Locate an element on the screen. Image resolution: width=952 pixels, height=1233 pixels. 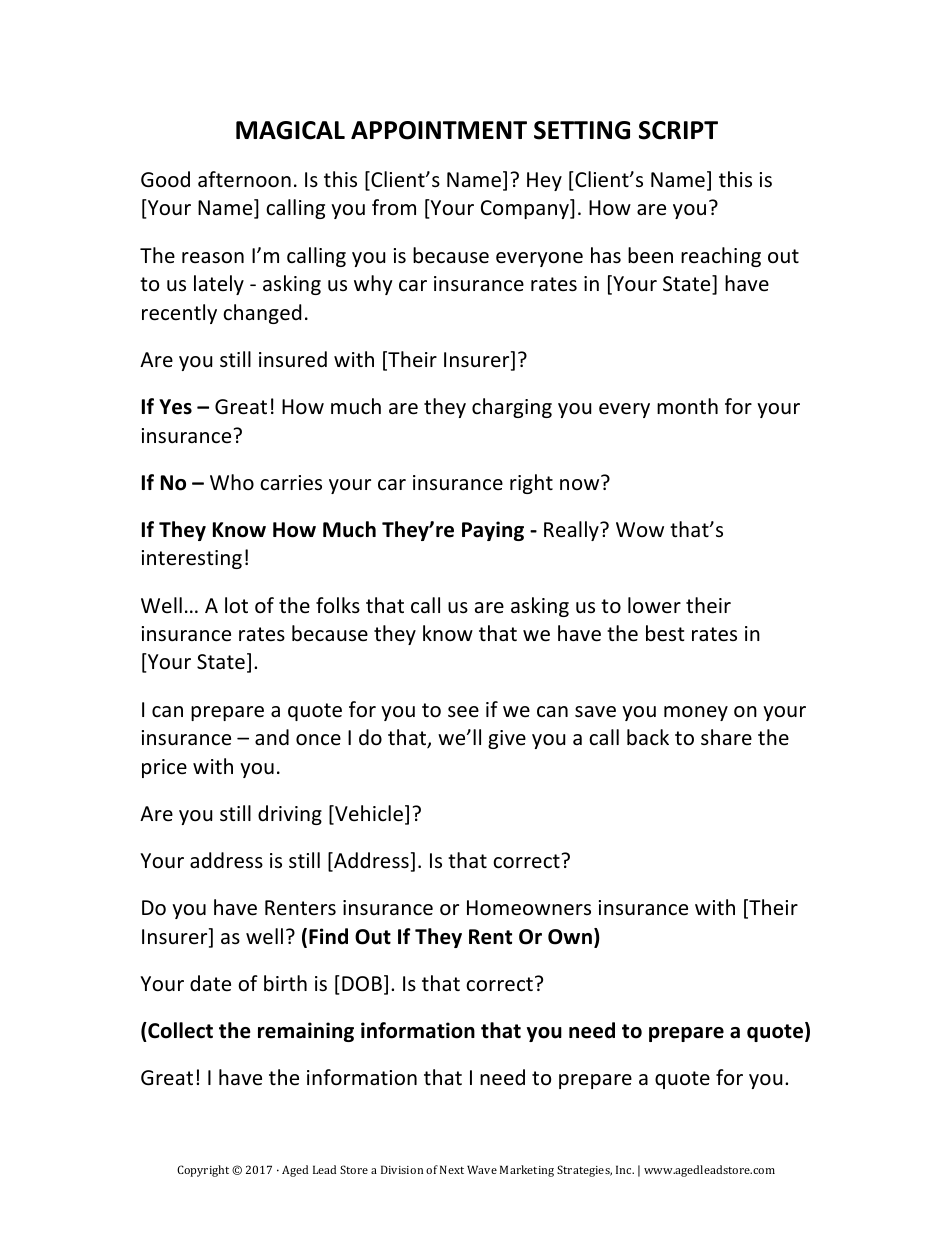
see is located at coordinates (463, 712).
